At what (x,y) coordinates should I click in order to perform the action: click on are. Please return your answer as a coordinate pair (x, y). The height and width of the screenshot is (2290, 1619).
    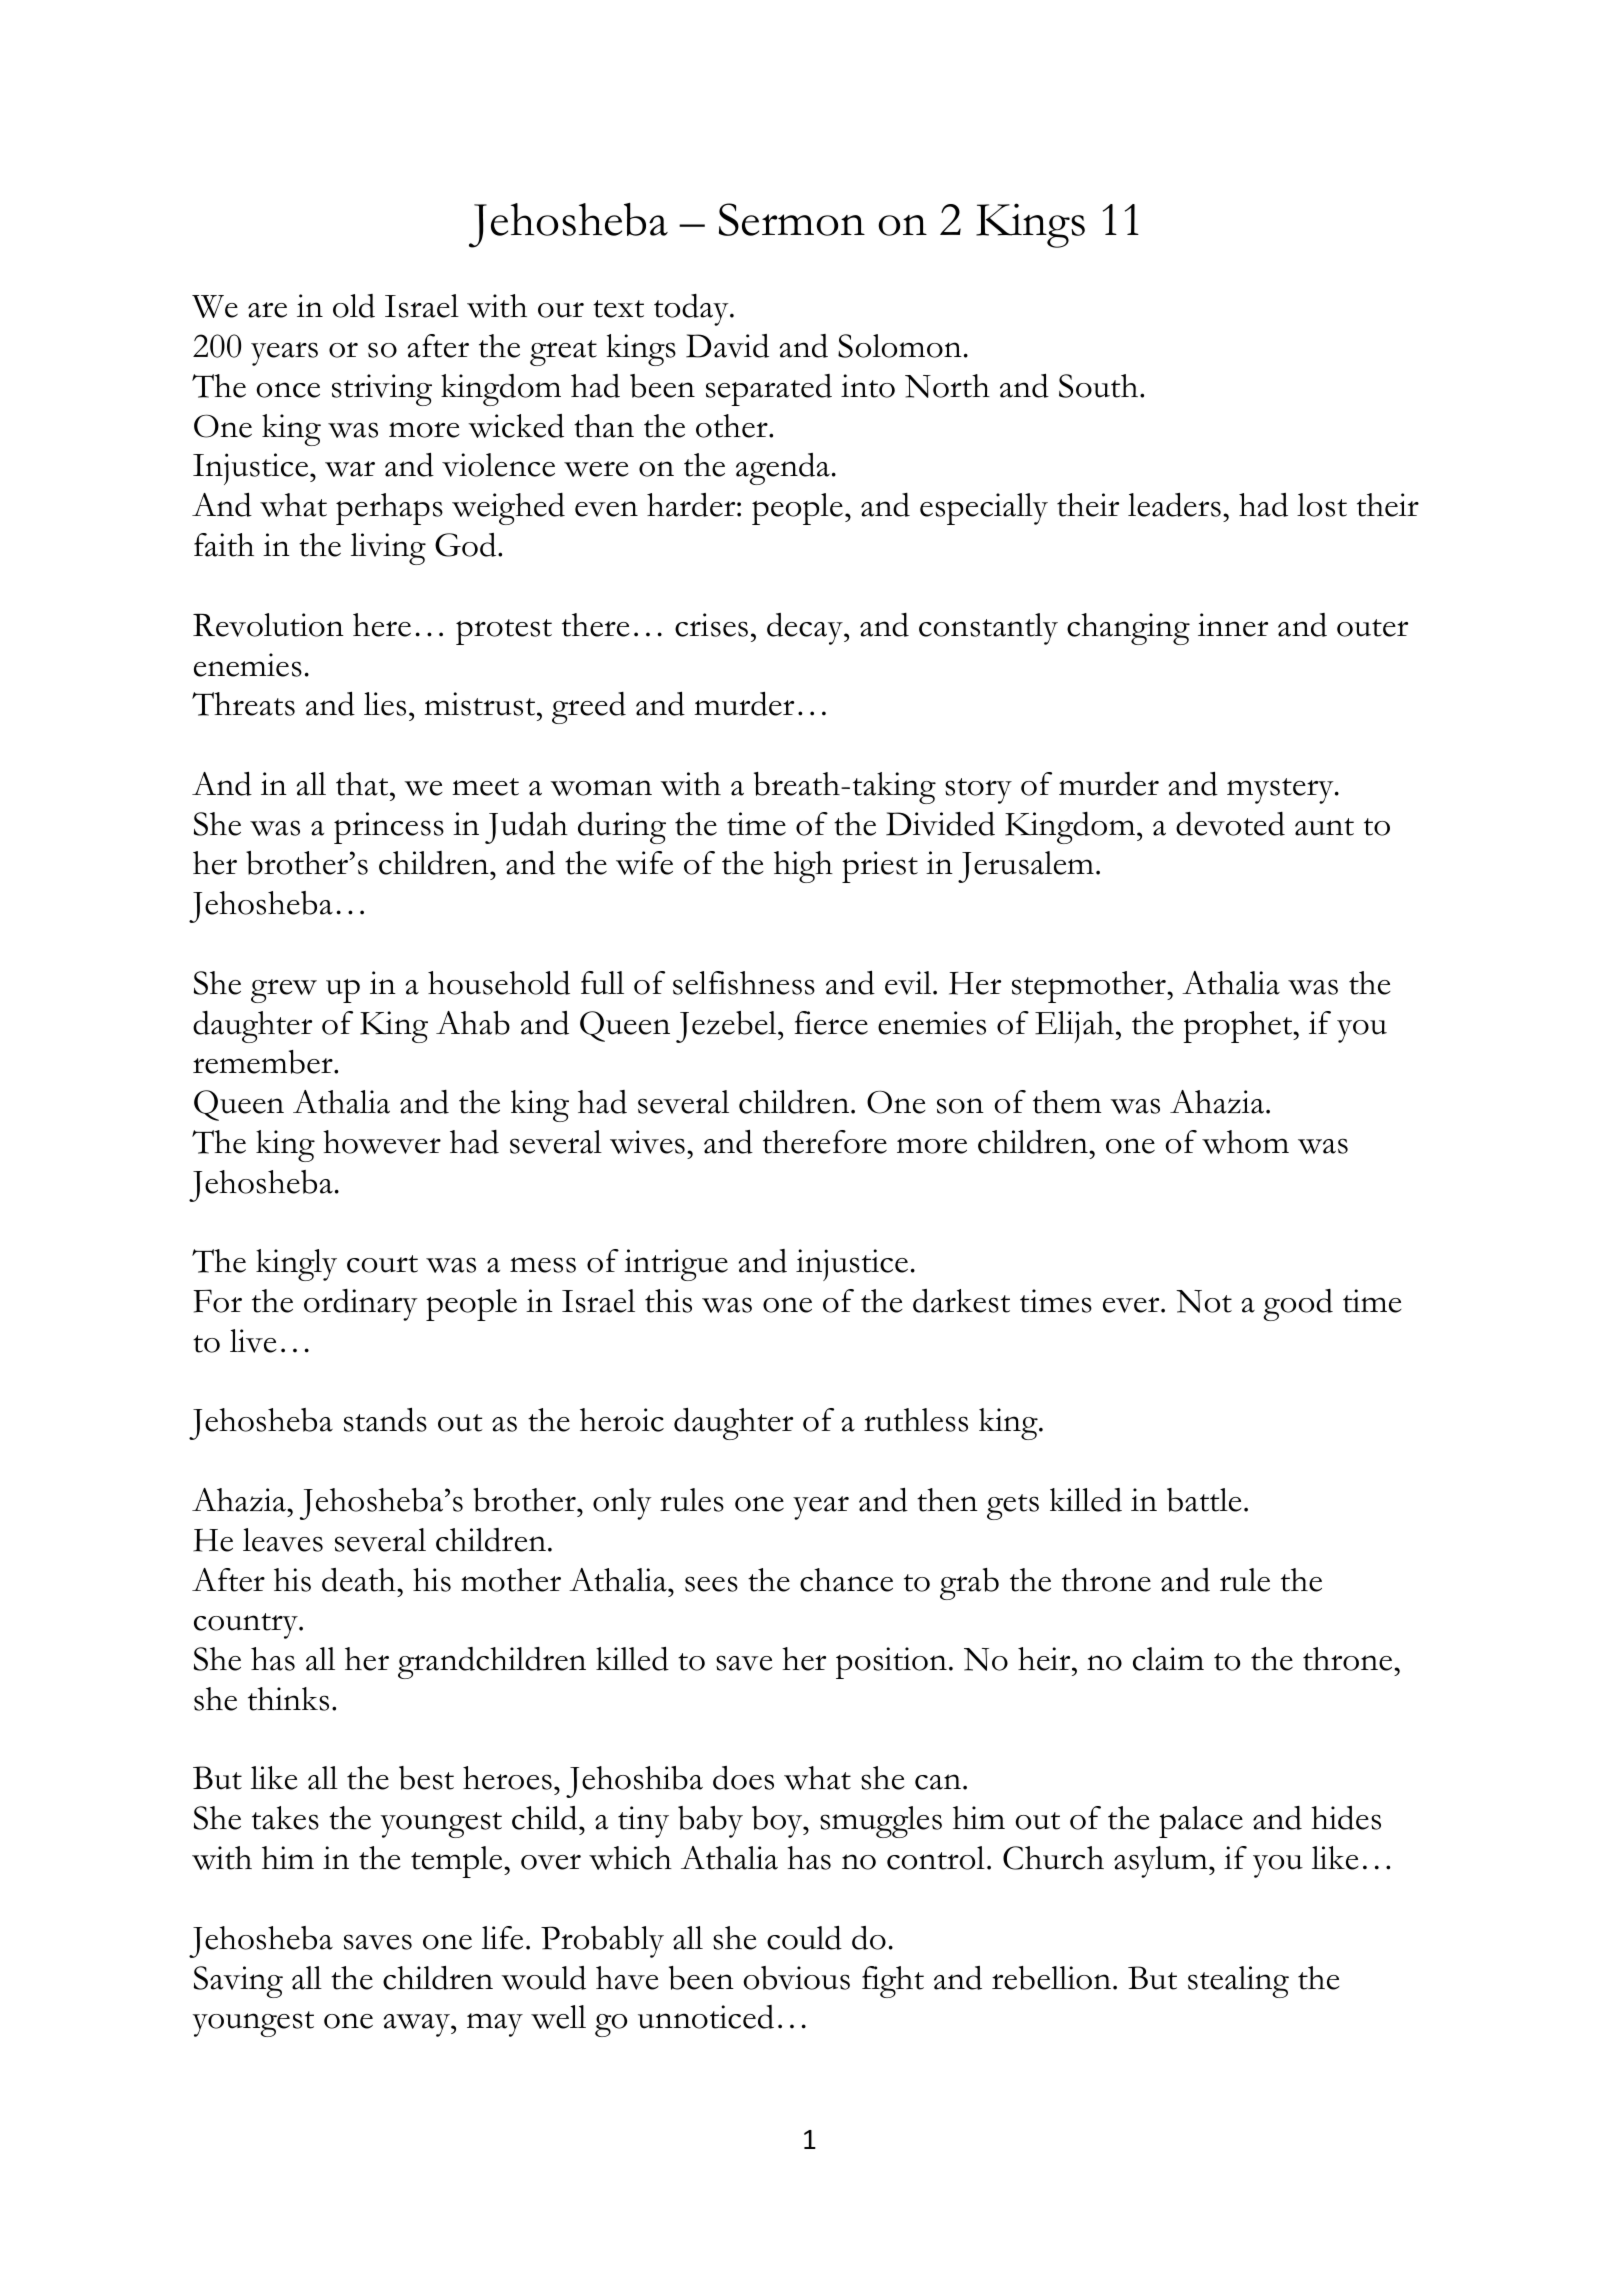
    Looking at the image, I should click on (267, 310).
